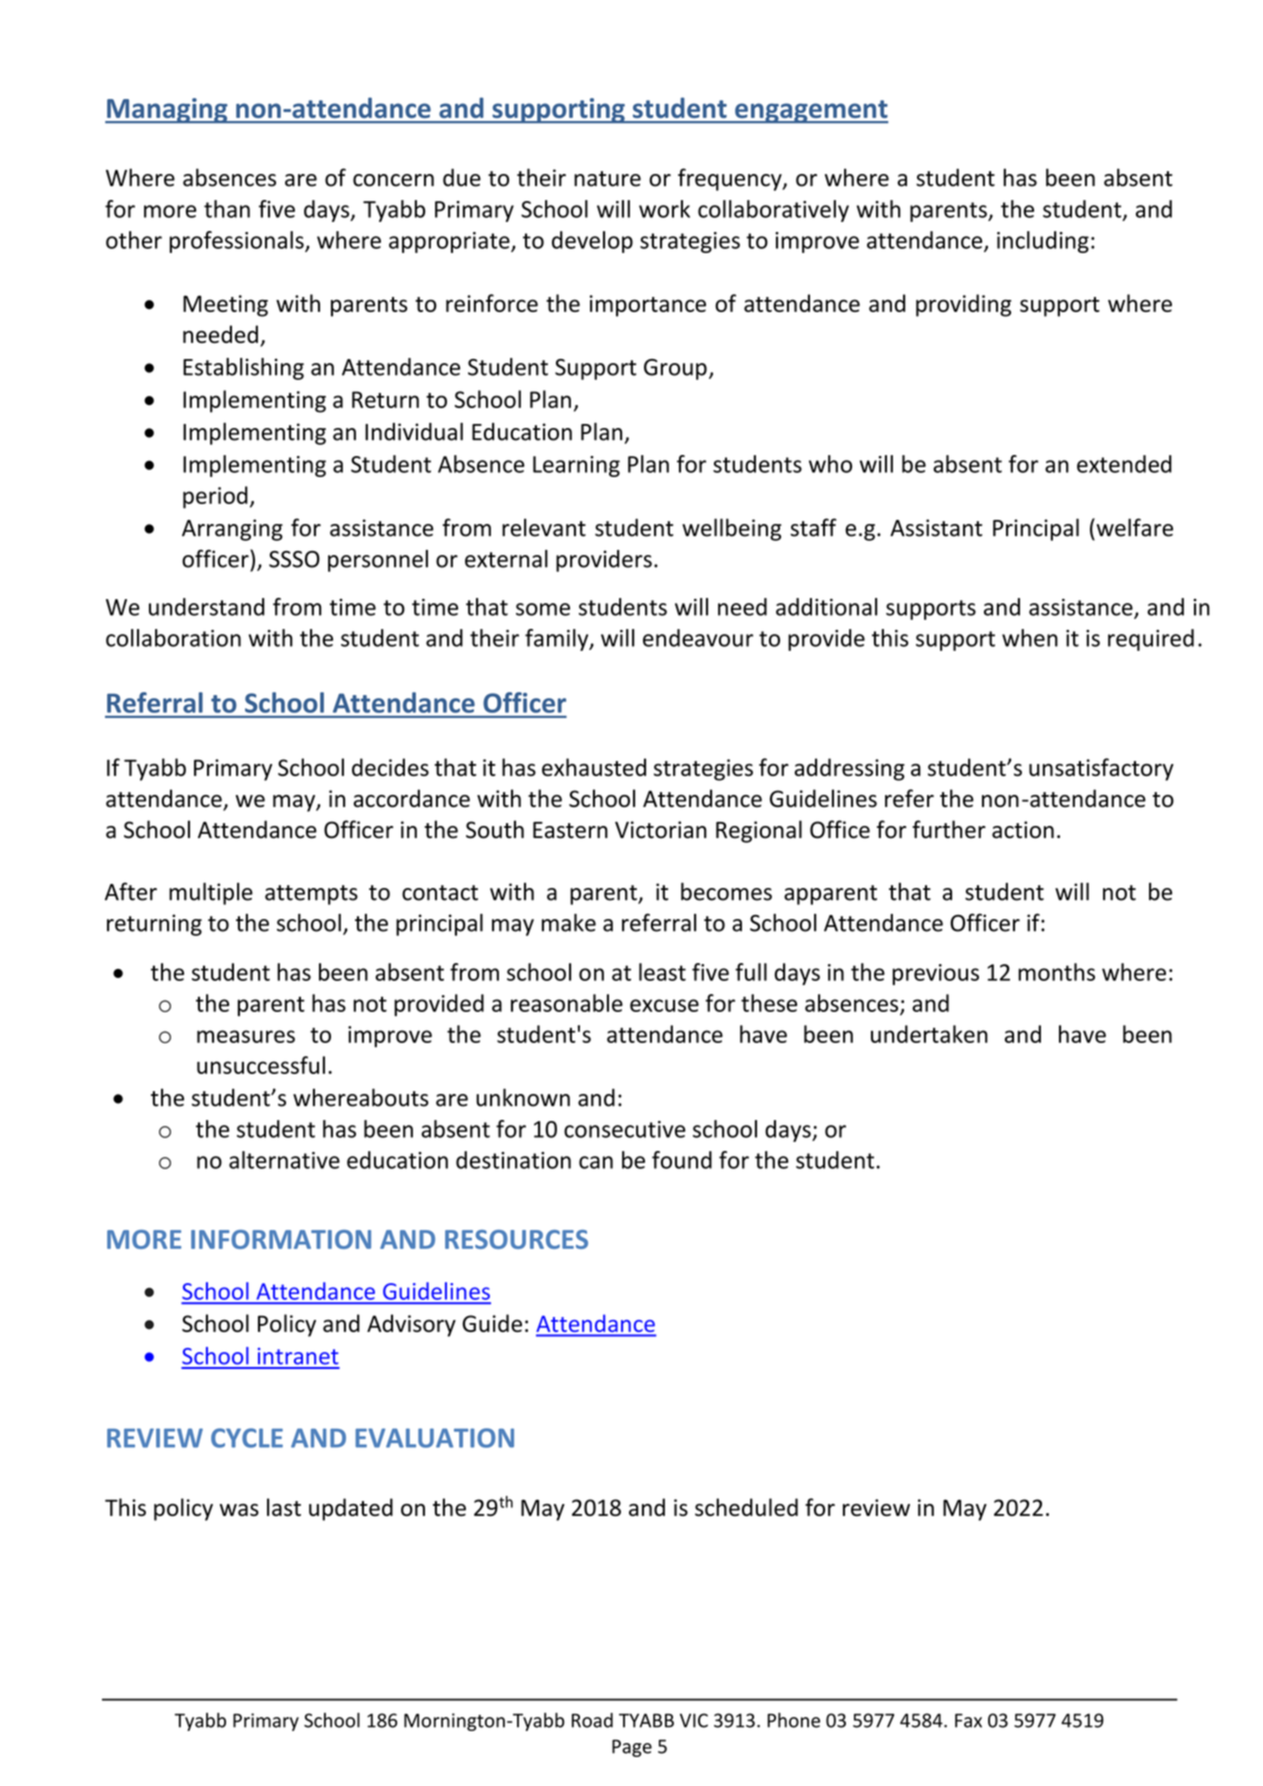 The height and width of the document is (1786, 1263). What do you see at coordinates (227, 209) in the document?
I see `than` at bounding box center [227, 209].
